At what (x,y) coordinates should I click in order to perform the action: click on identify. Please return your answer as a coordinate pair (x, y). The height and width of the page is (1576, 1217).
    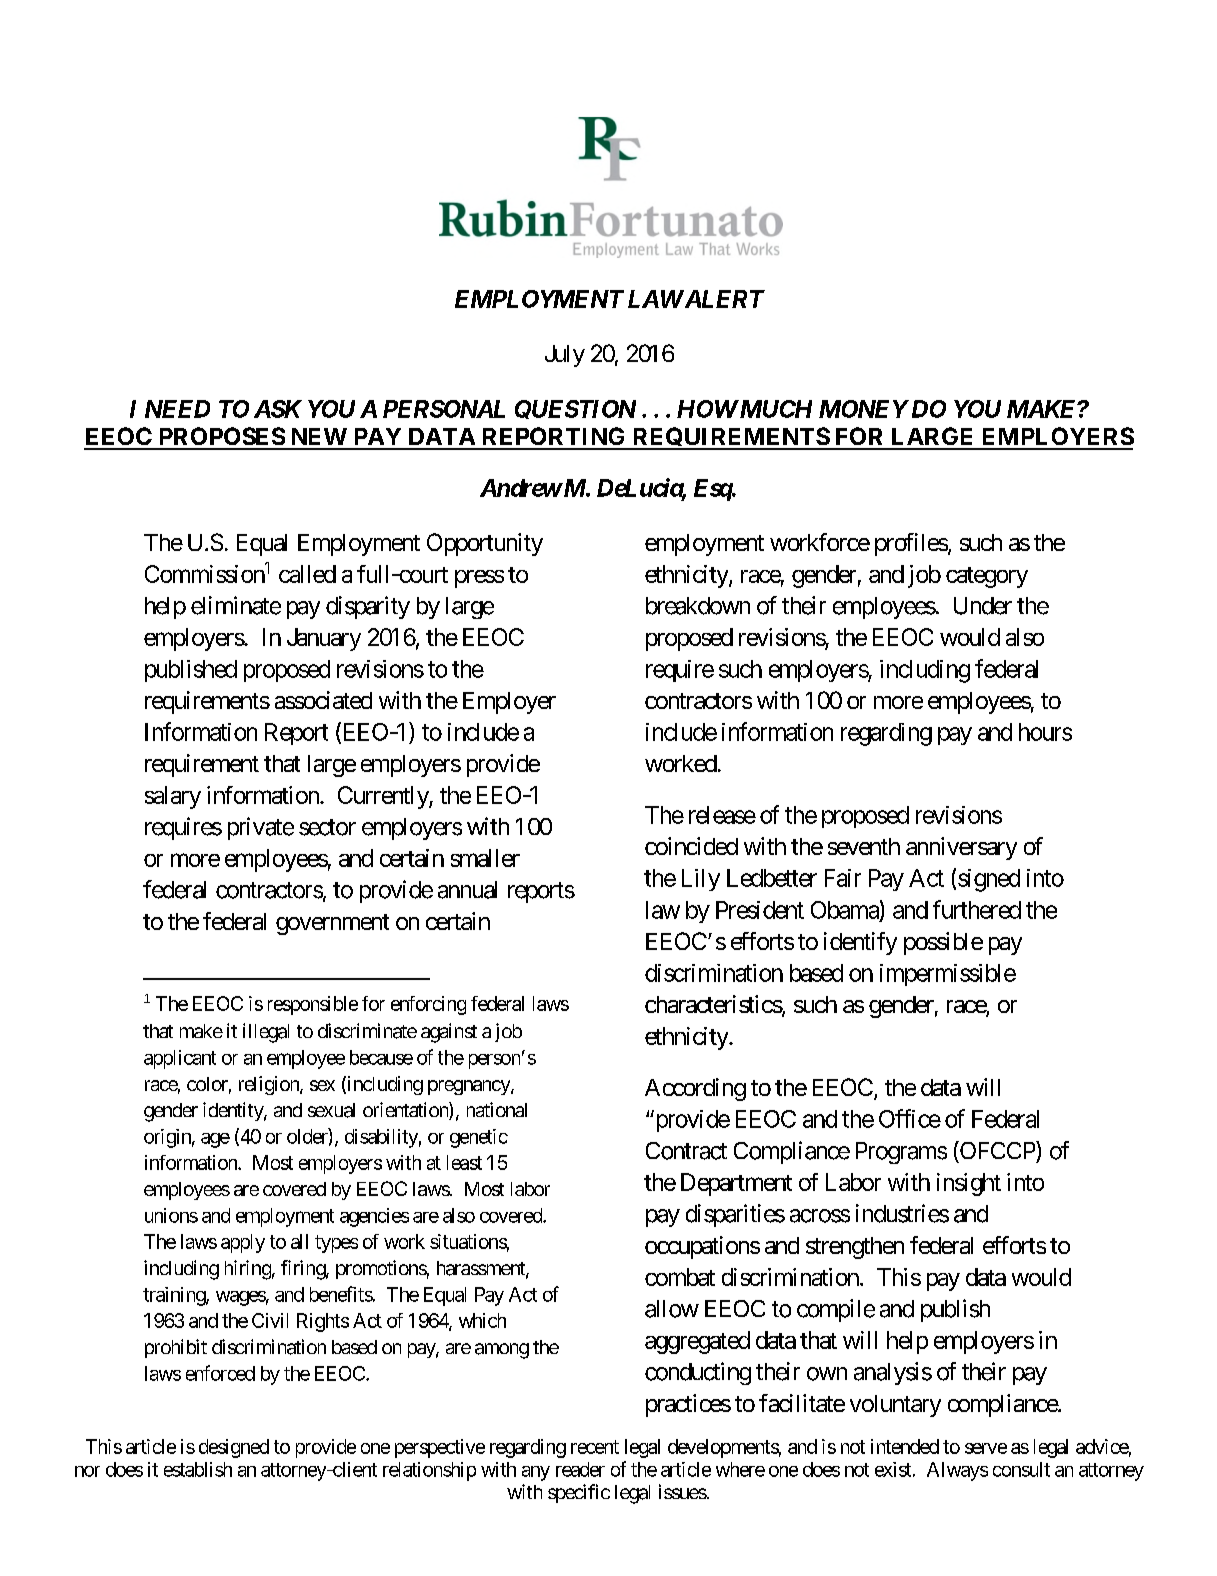
    Looking at the image, I should click on (860, 943).
